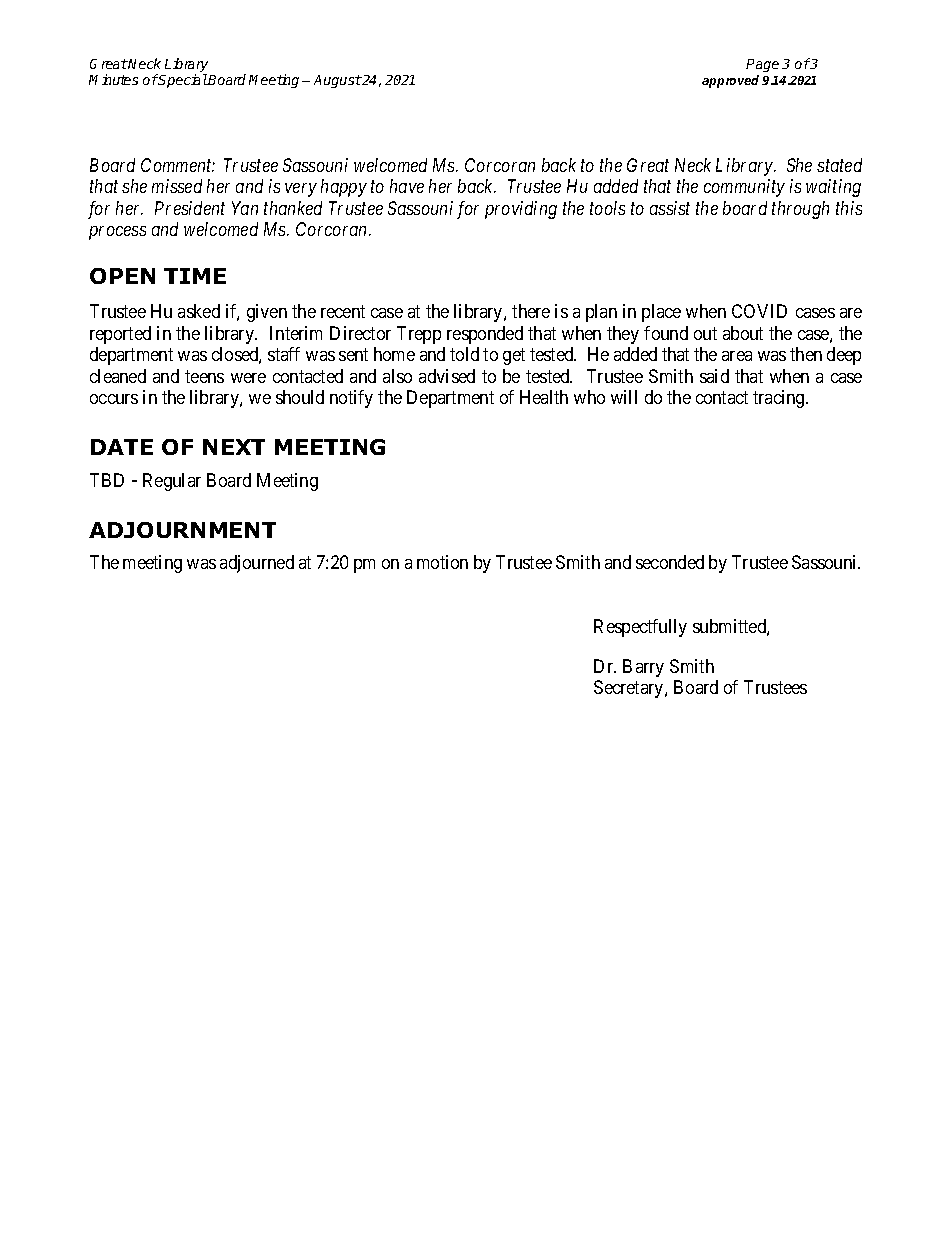 The height and width of the page is (1233, 952). Describe the element at coordinates (714, 376) in the page. I see `said` at that location.
